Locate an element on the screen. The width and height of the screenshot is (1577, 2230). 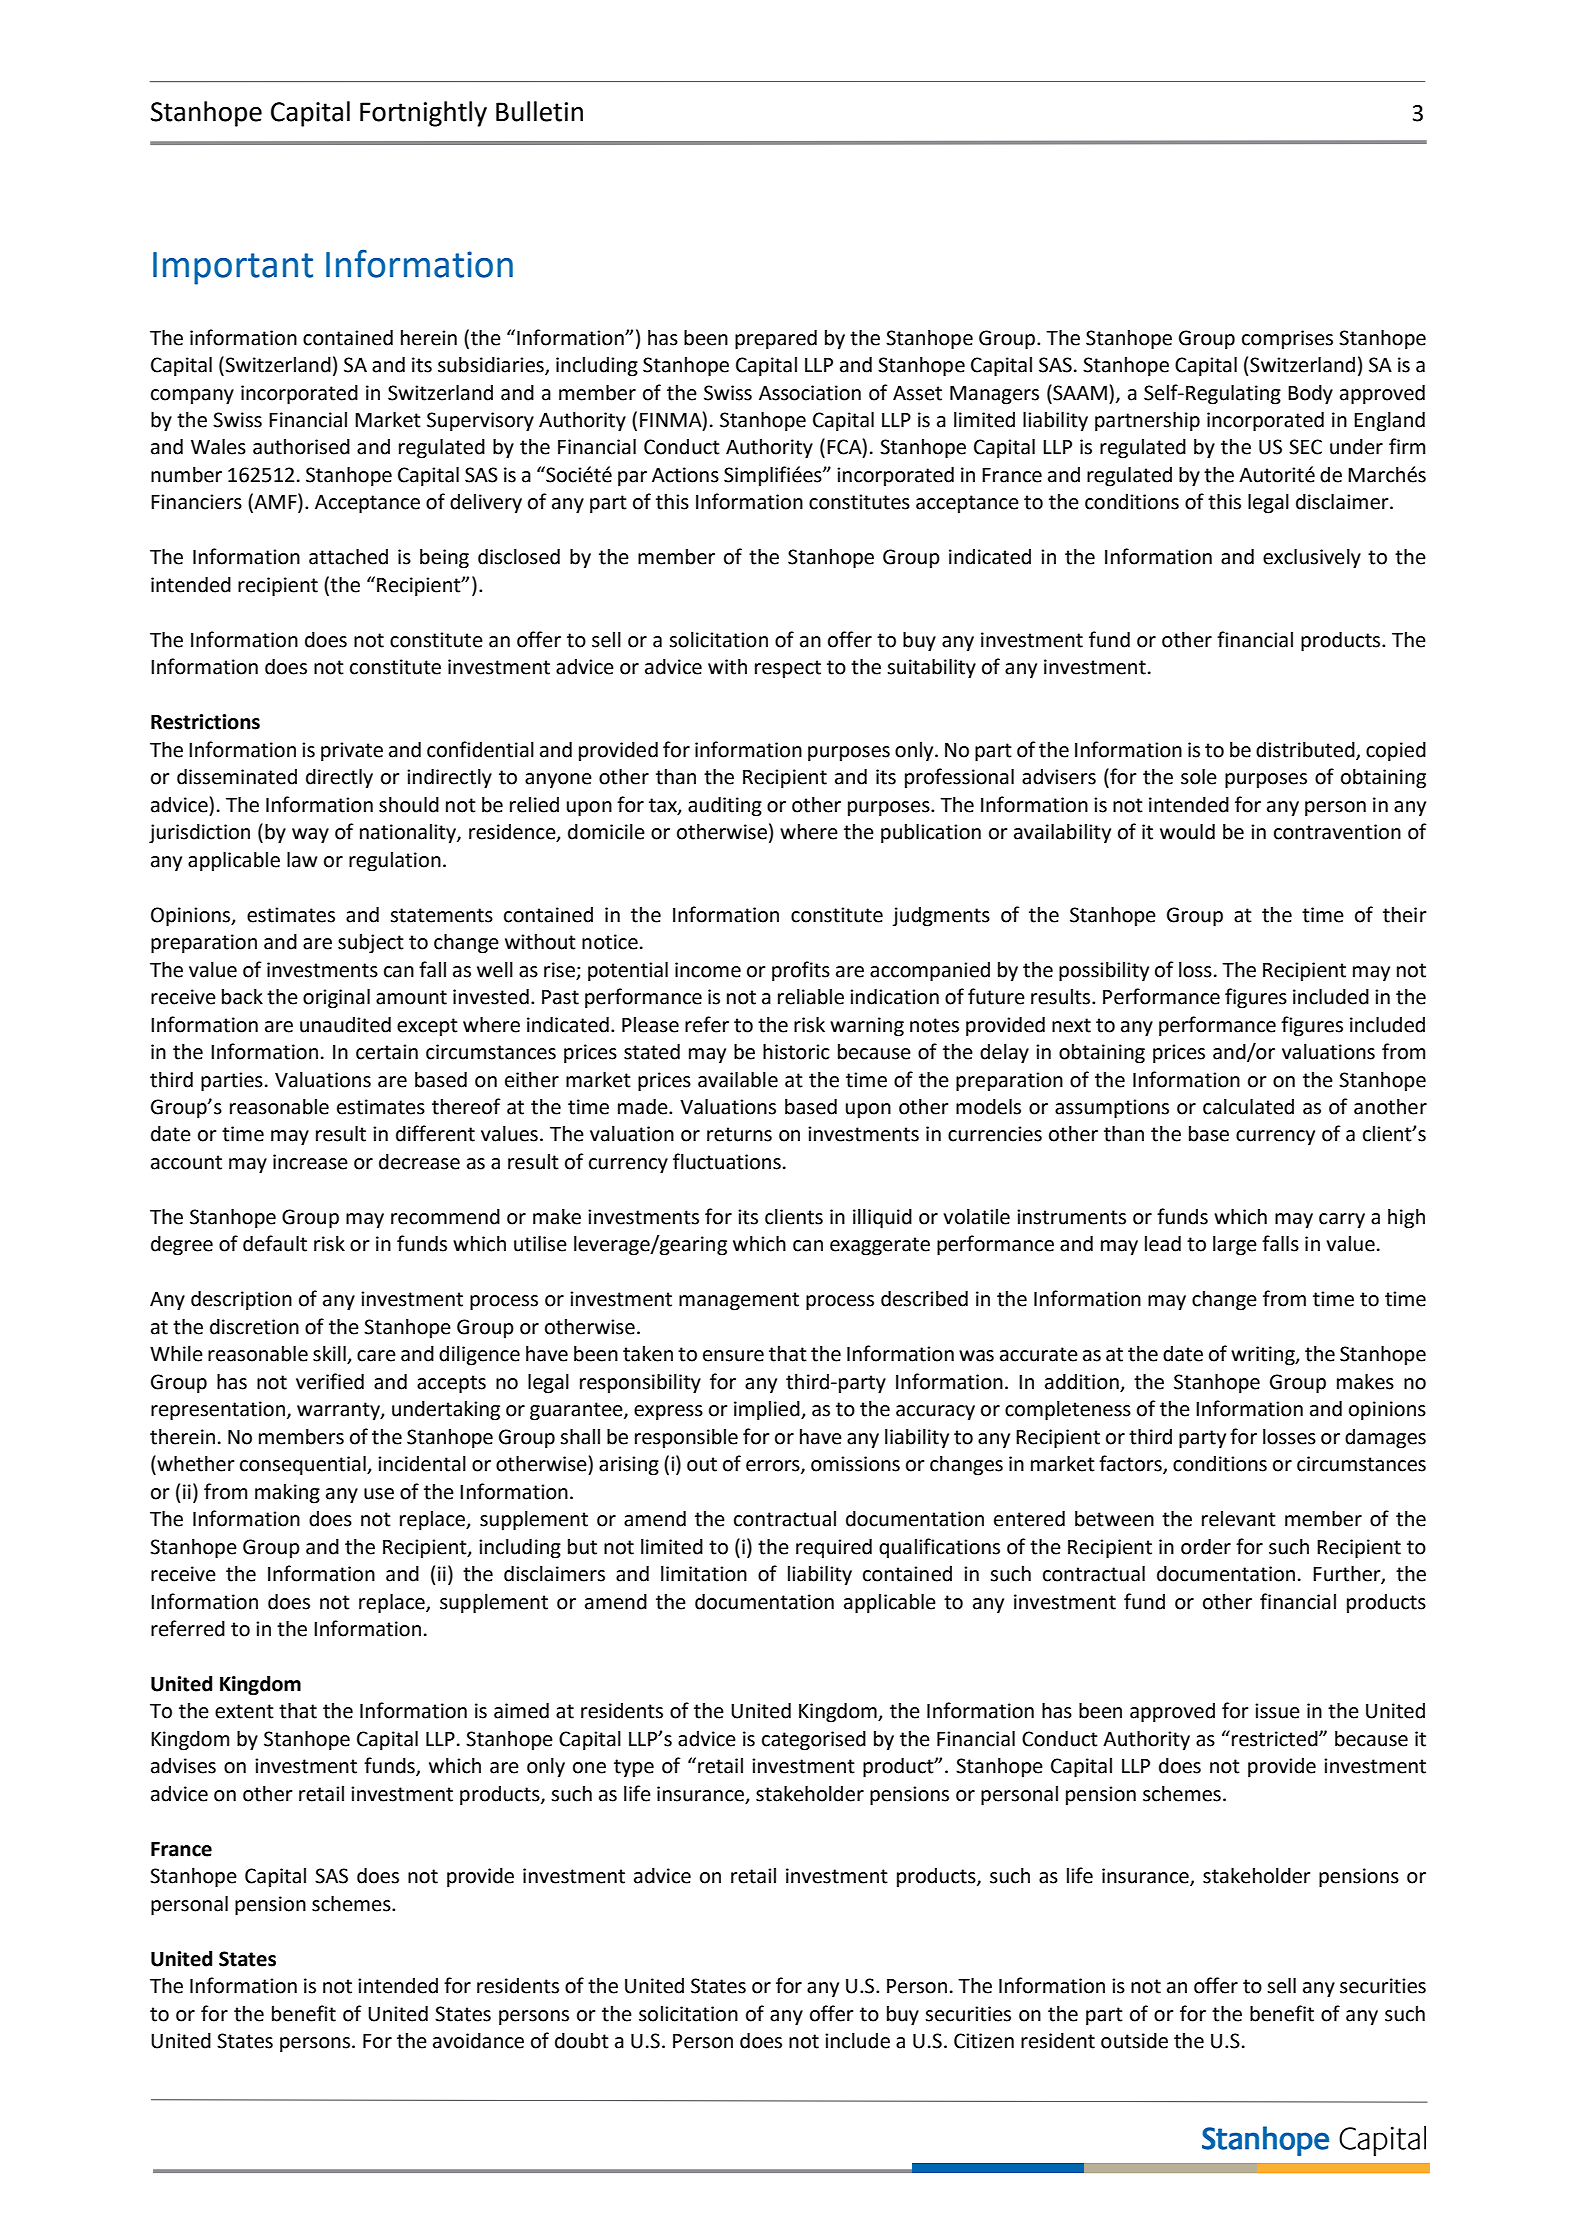
large is located at coordinates (1235, 1246).
